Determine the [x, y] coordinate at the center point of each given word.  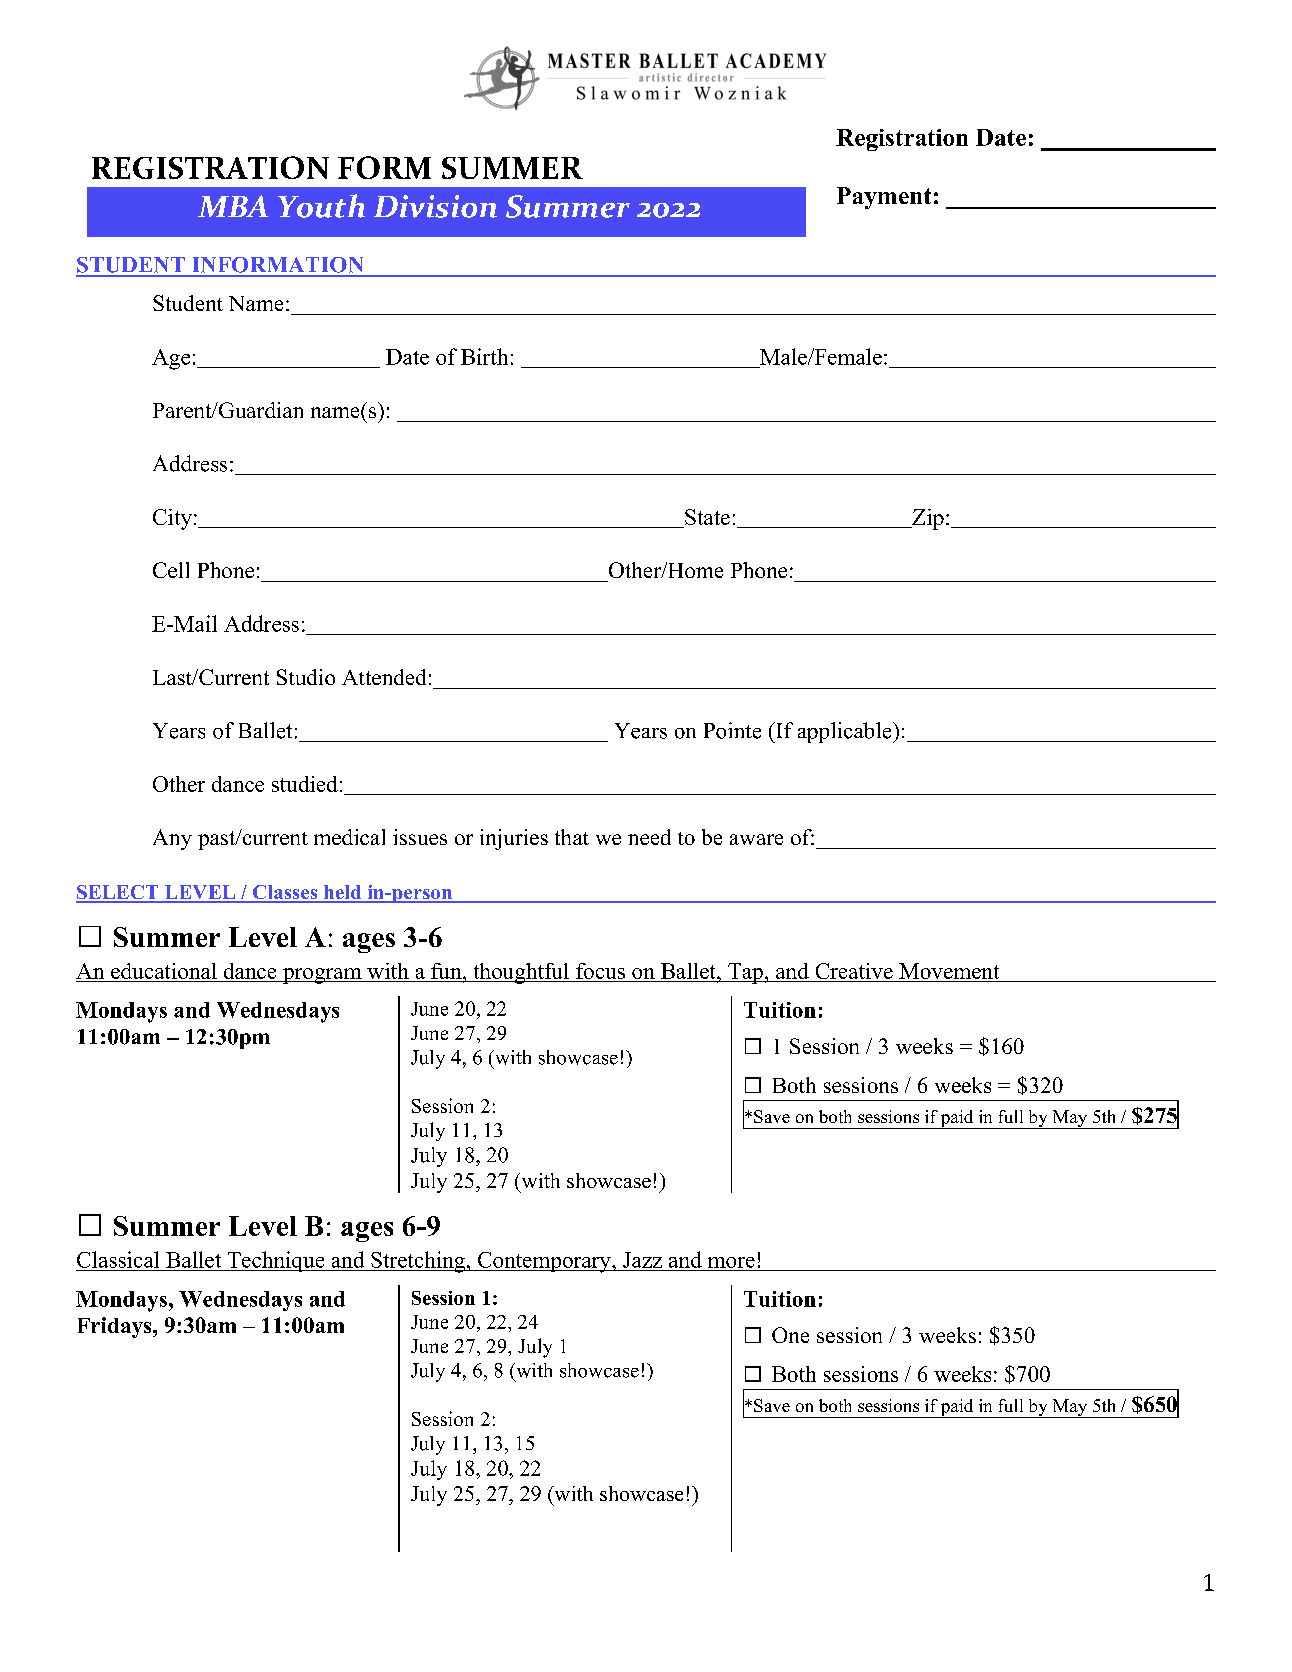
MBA [233, 206]
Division [435, 206]
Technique [276, 1261]
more [731, 1262]
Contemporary [544, 1262]
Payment [884, 198]
